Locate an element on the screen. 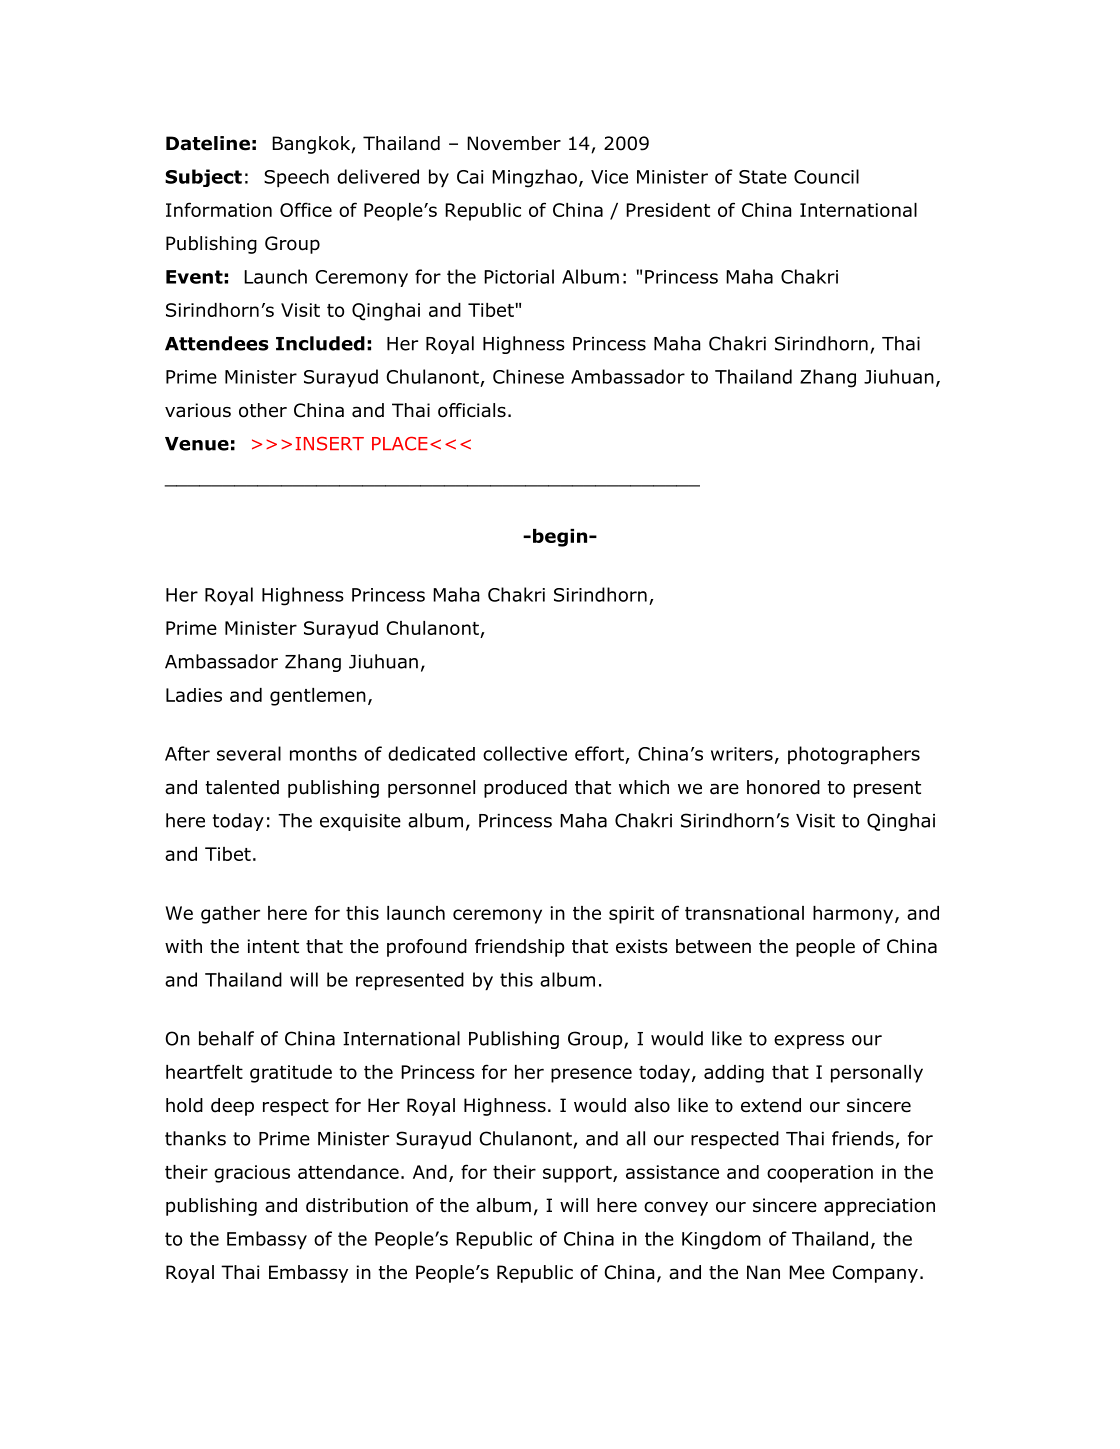 This screenshot has height=1449, width=1120. collective is located at coordinates (525, 753).
